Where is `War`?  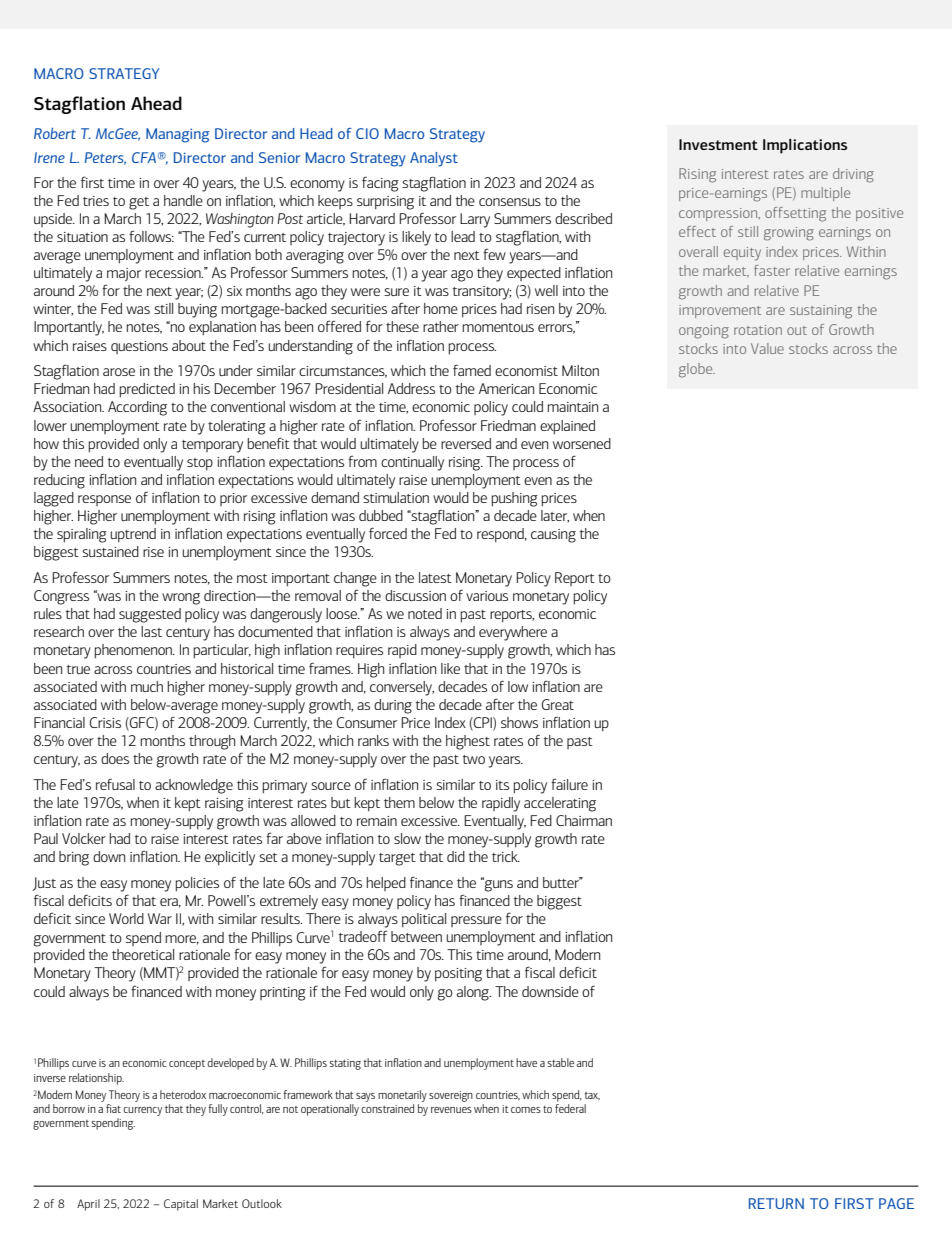
War is located at coordinates (160, 918).
